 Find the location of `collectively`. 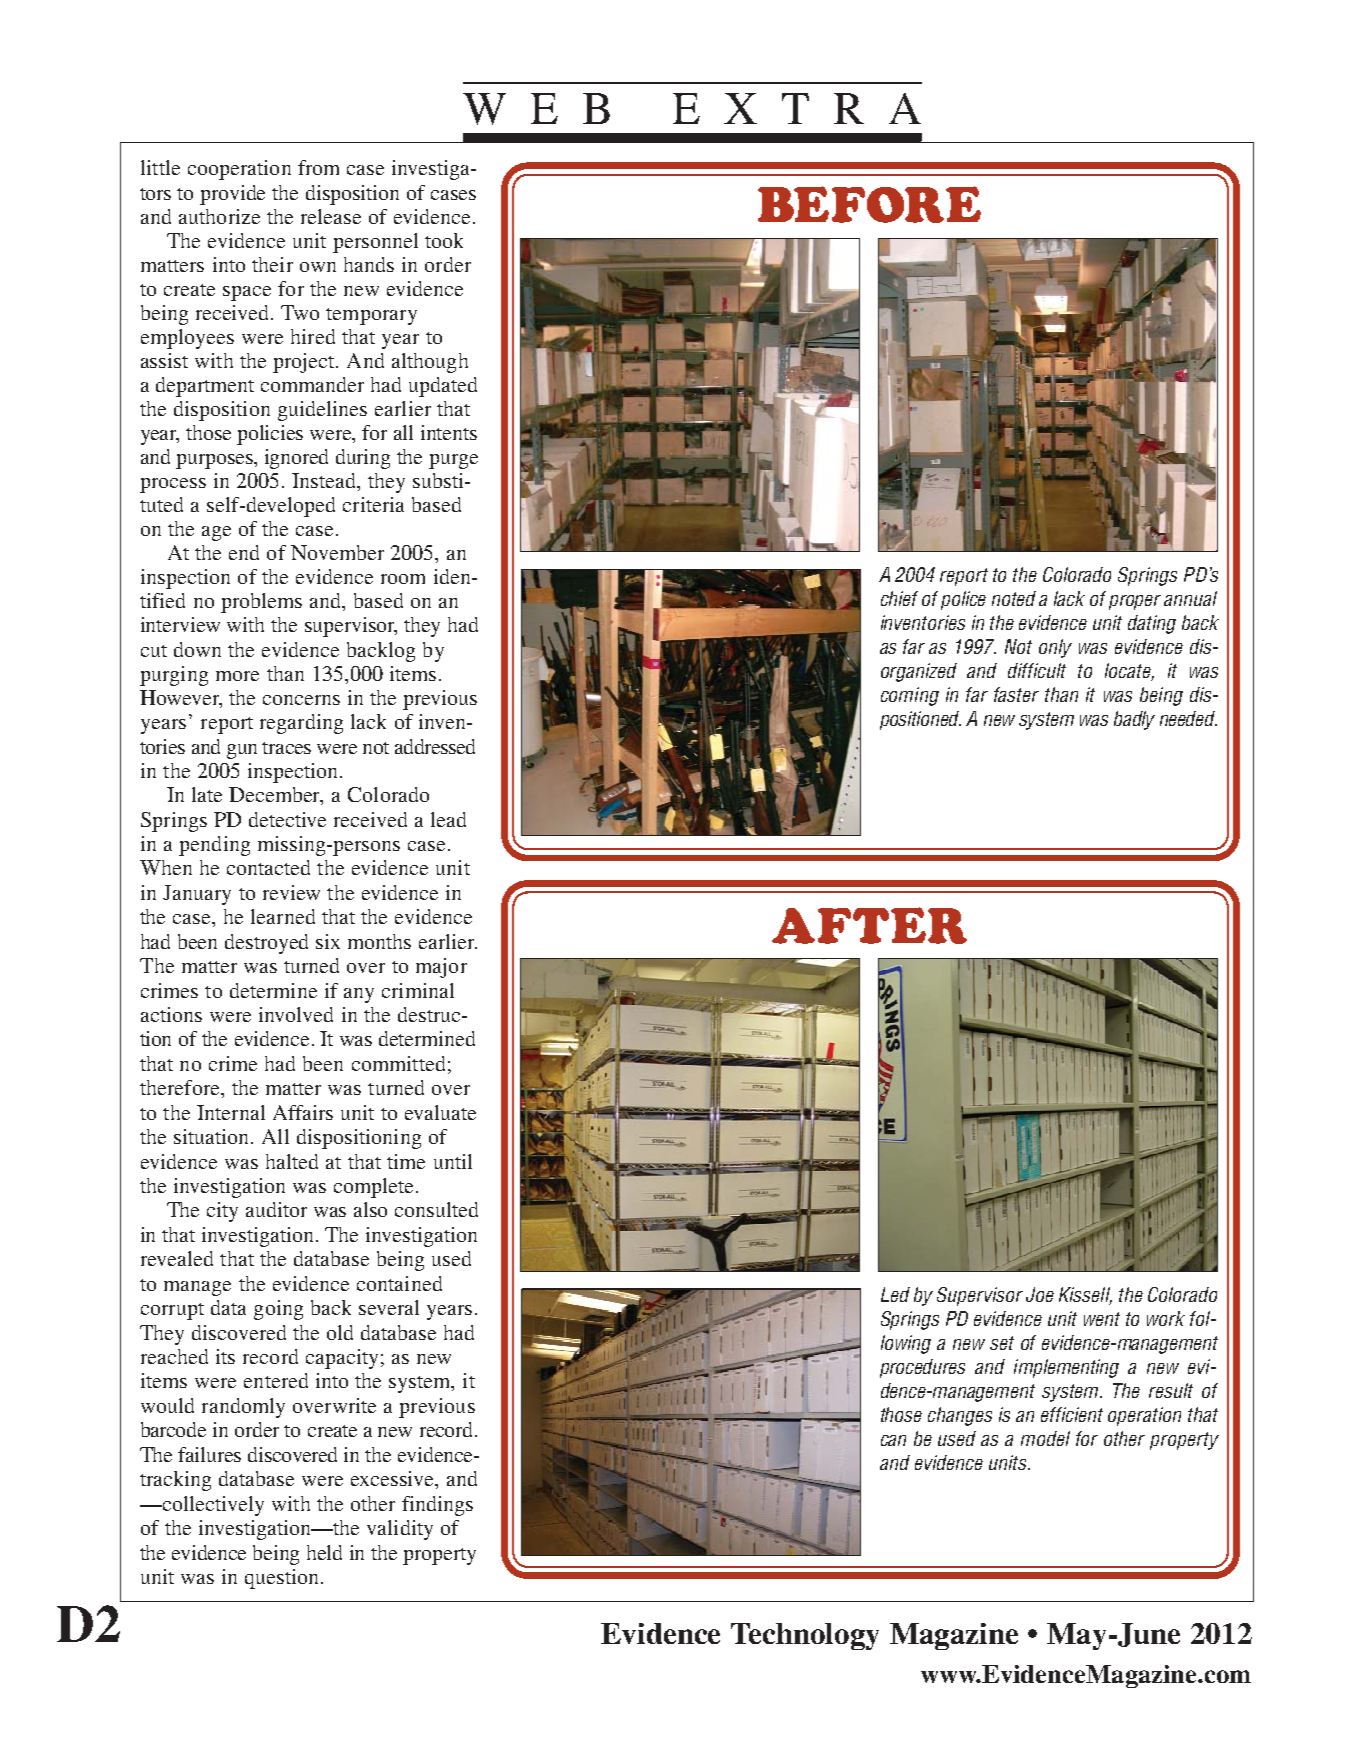

collectively is located at coordinates (212, 1506).
